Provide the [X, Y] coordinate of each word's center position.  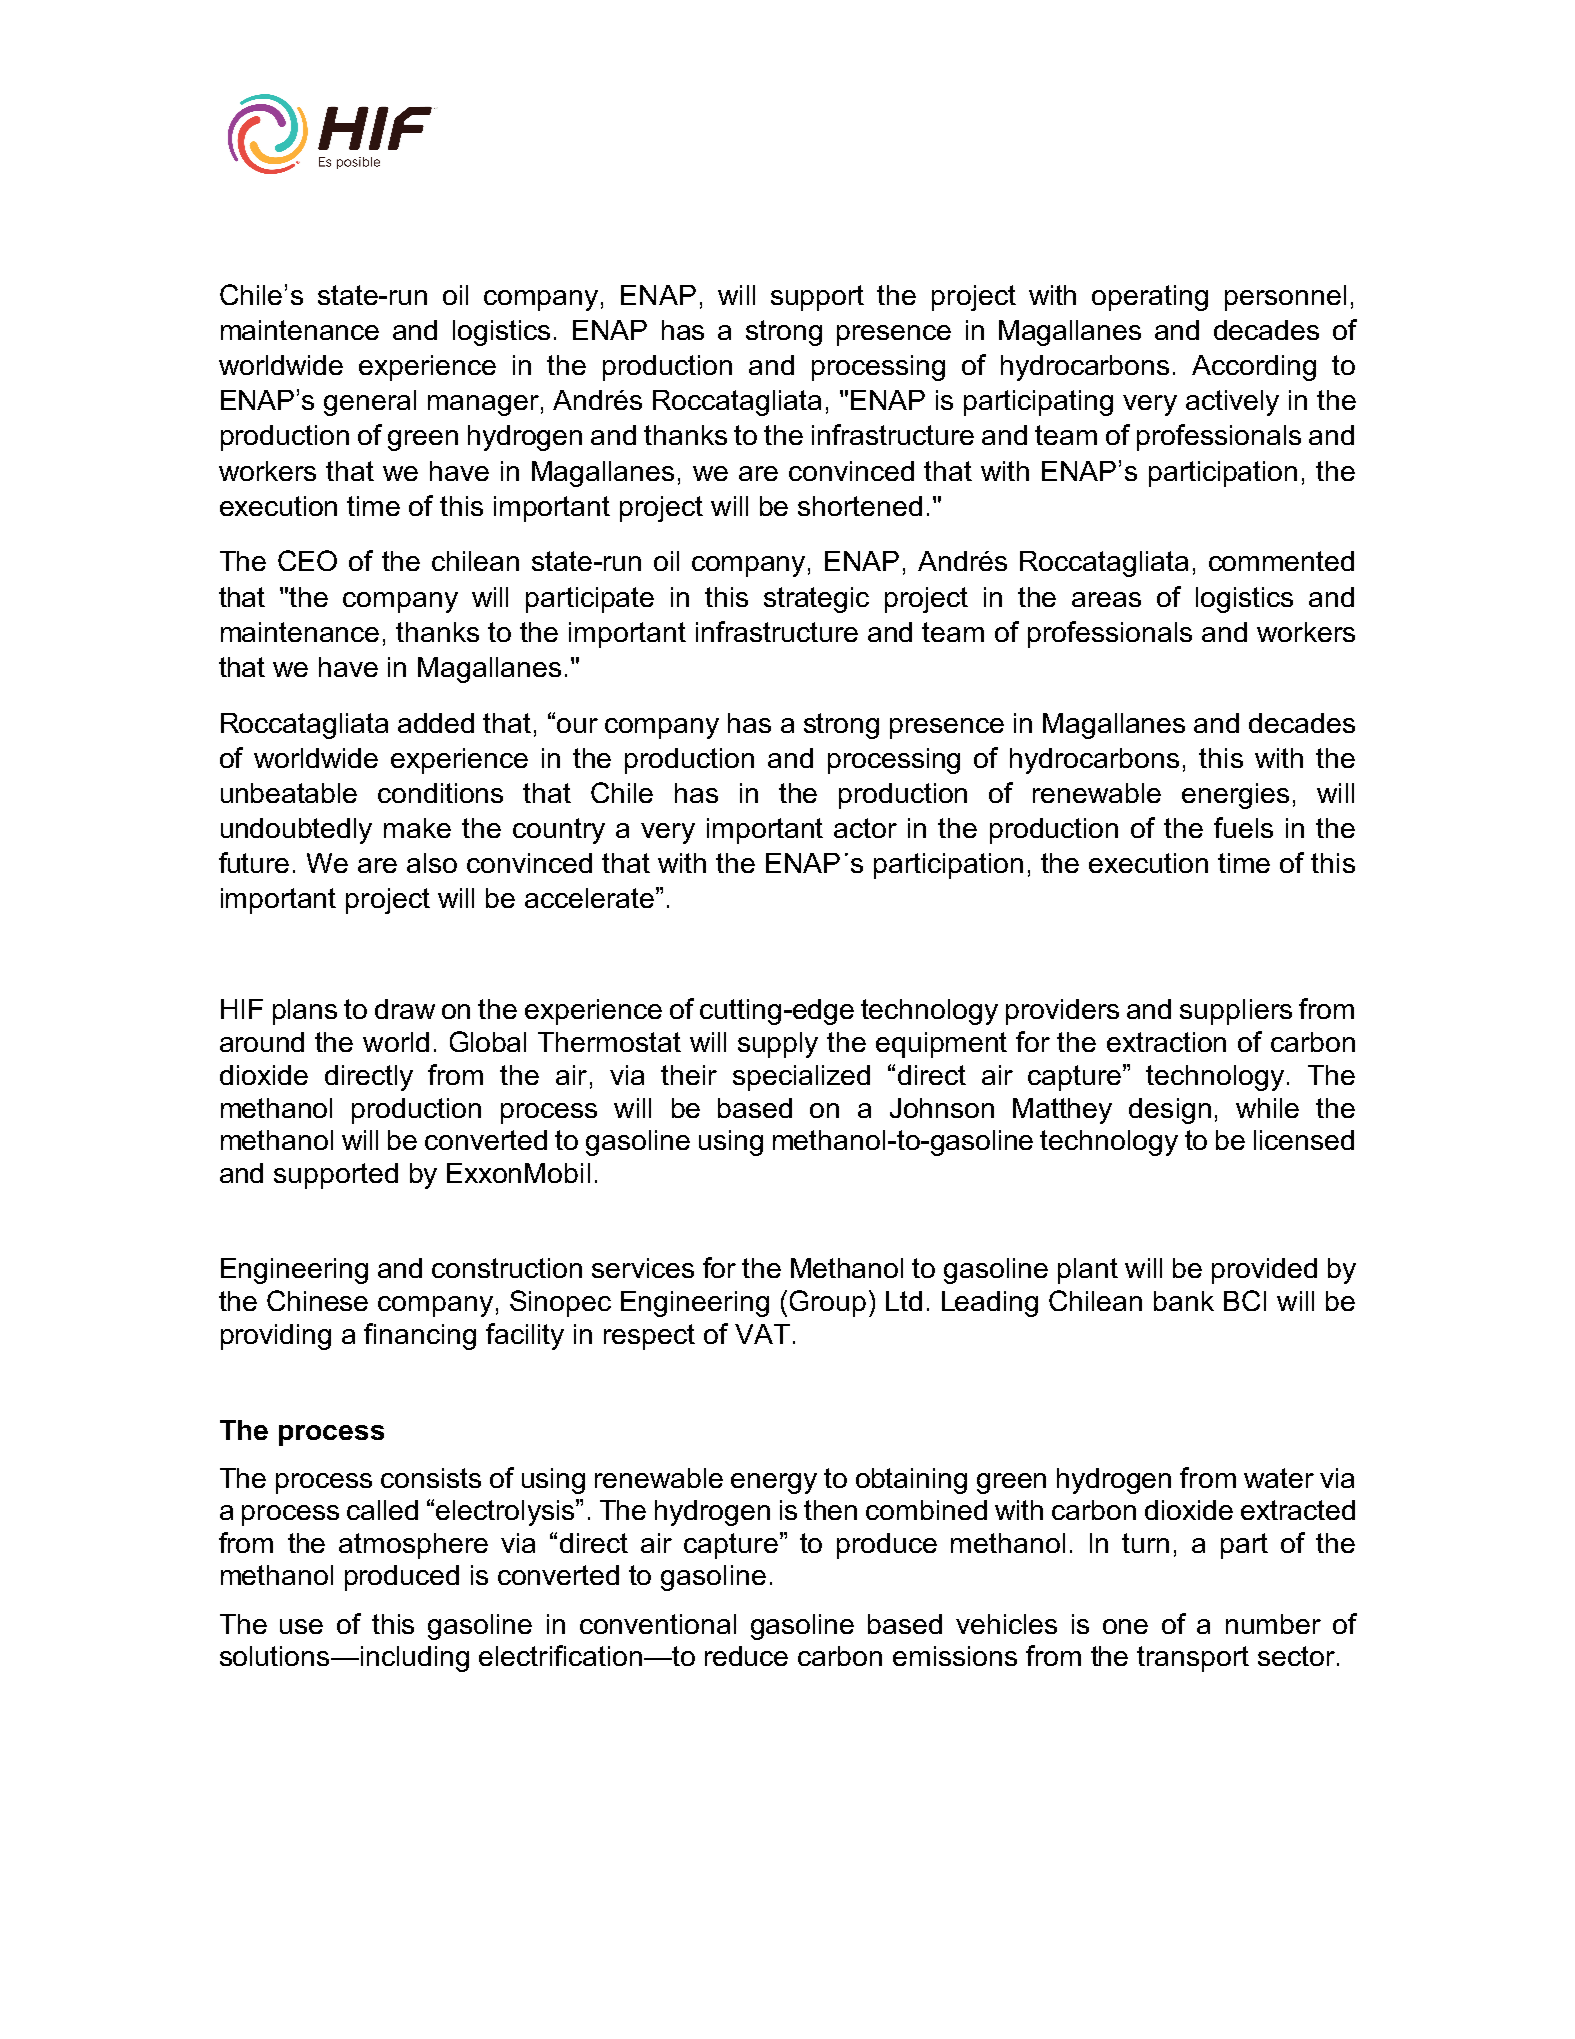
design [1170, 1111]
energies [1235, 796]
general [370, 403]
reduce [746, 1656]
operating [1150, 298]
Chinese [317, 1300]
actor [865, 828]
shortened [860, 506]
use [301, 1626]
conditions [440, 793]
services [643, 1268]
